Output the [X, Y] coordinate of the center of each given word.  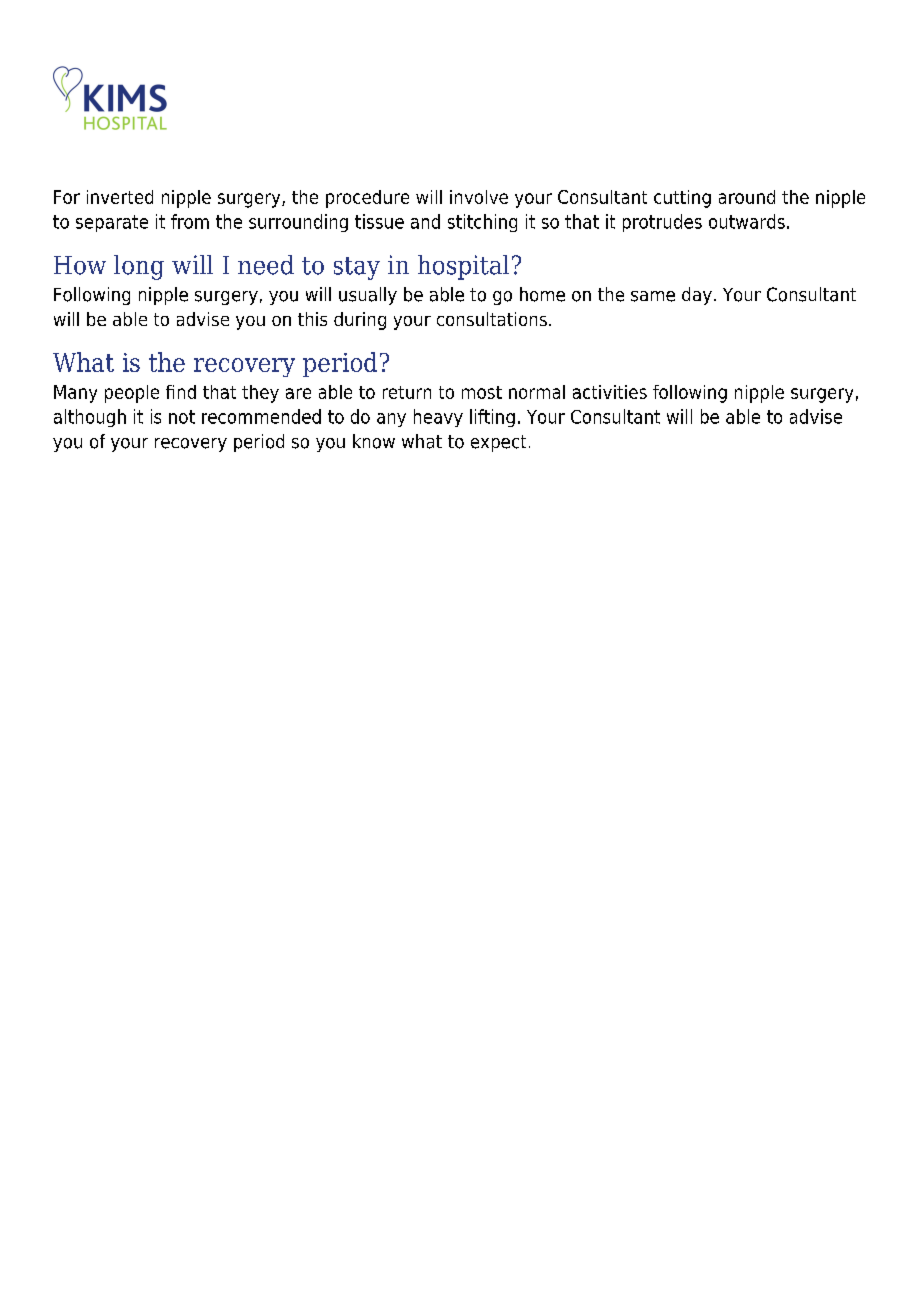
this [312, 319]
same [653, 296]
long [139, 267]
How [80, 265]
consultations [492, 319]
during [360, 321]
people [132, 394]
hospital [463, 267]
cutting [682, 199]
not [182, 417]
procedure [367, 199]
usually [368, 296]
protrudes [662, 223]
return [407, 392]
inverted [120, 197]
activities [610, 392]
